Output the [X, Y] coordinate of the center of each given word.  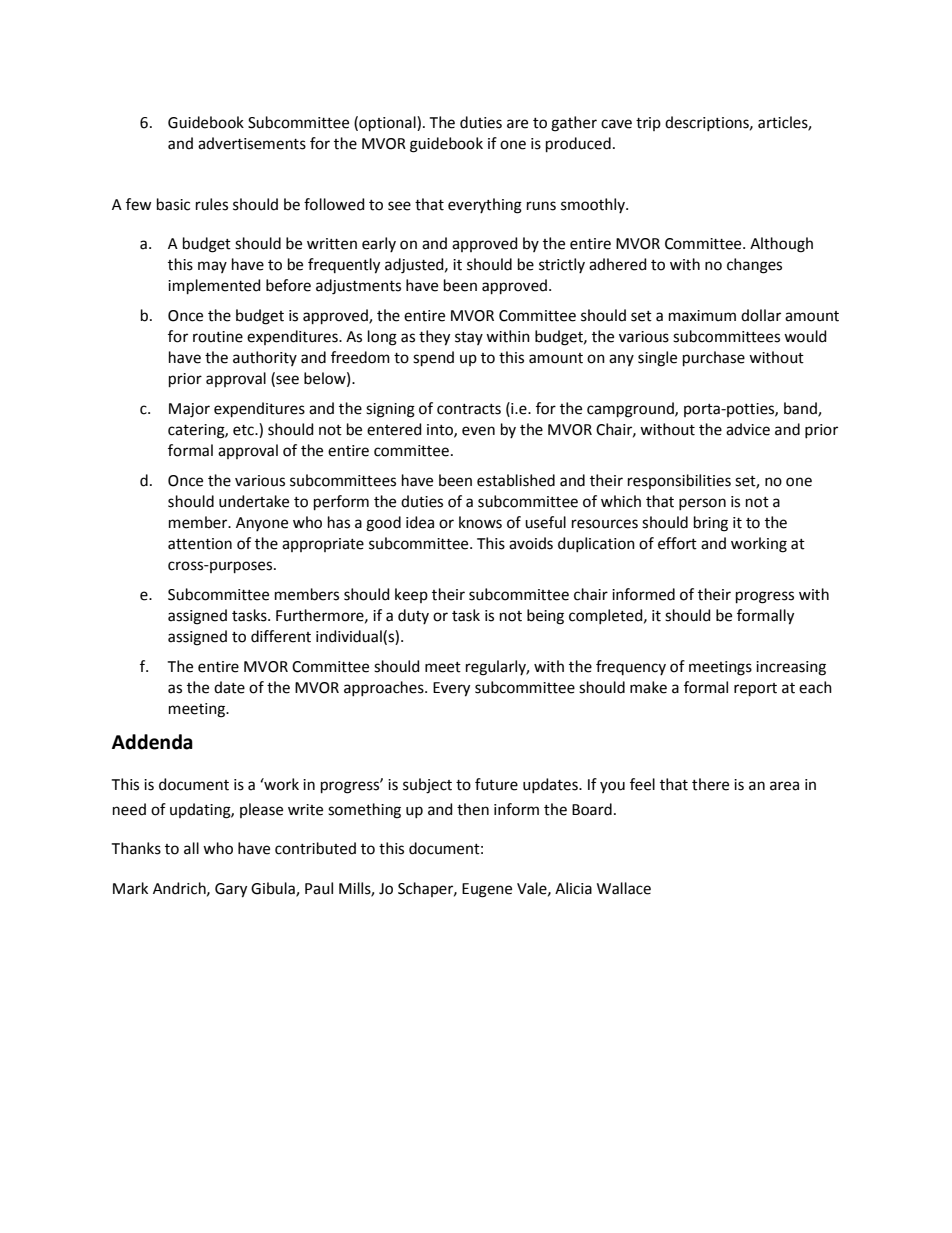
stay [469, 338]
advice [748, 429]
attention [200, 544]
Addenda [152, 742]
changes [754, 266]
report [755, 689]
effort [677, 543]
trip [648, 124]
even [478, 431]
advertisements [252, 143]
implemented [214, 286]
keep [411, 595]
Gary [231, 890]
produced [578, 144]
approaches [385, 688]
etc [244, 430]
